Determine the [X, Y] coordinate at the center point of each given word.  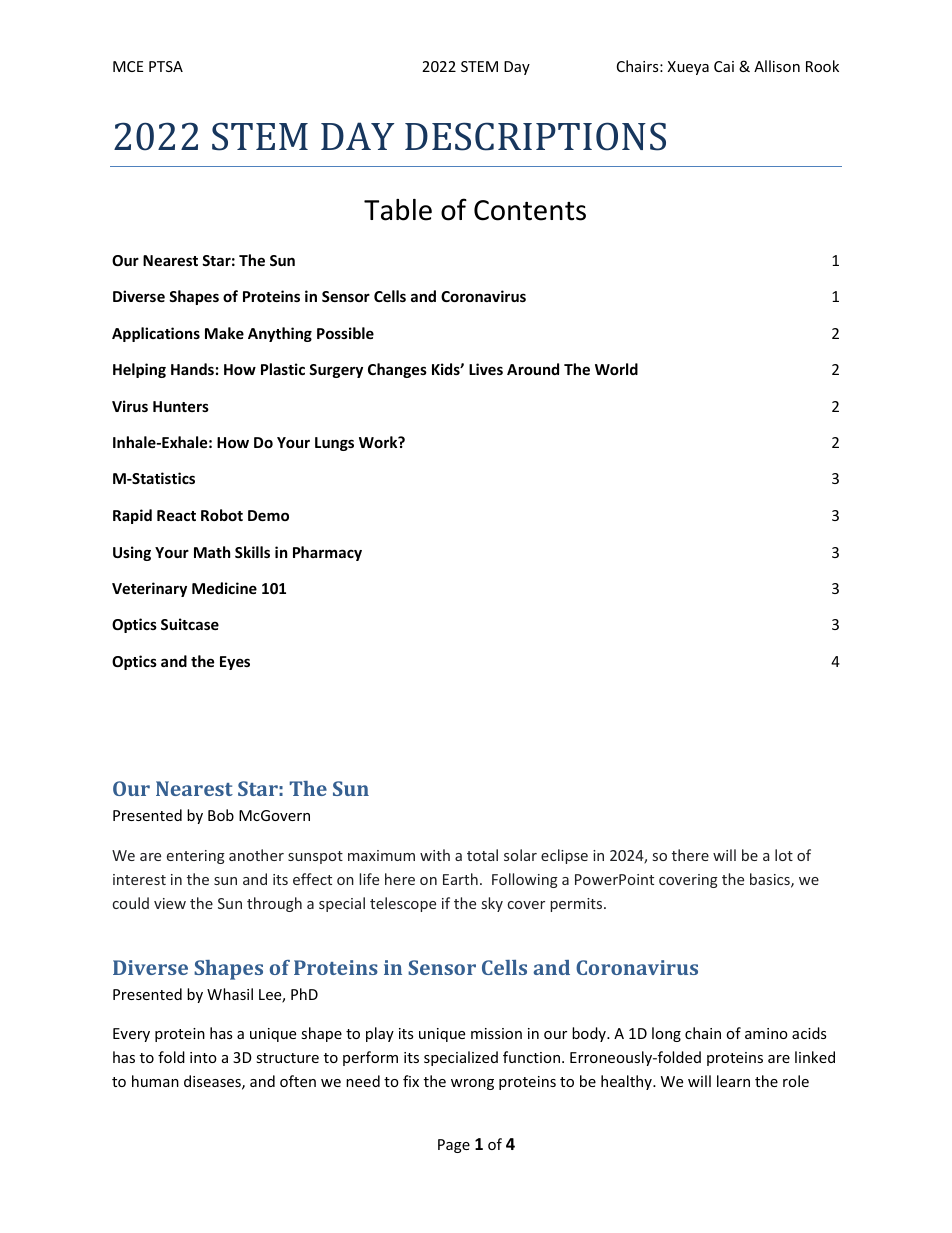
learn [733, 1081]
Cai [724, 66]
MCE [128, 66]
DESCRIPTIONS [535, 136]
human [155, 1081]
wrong [472, 1084]
